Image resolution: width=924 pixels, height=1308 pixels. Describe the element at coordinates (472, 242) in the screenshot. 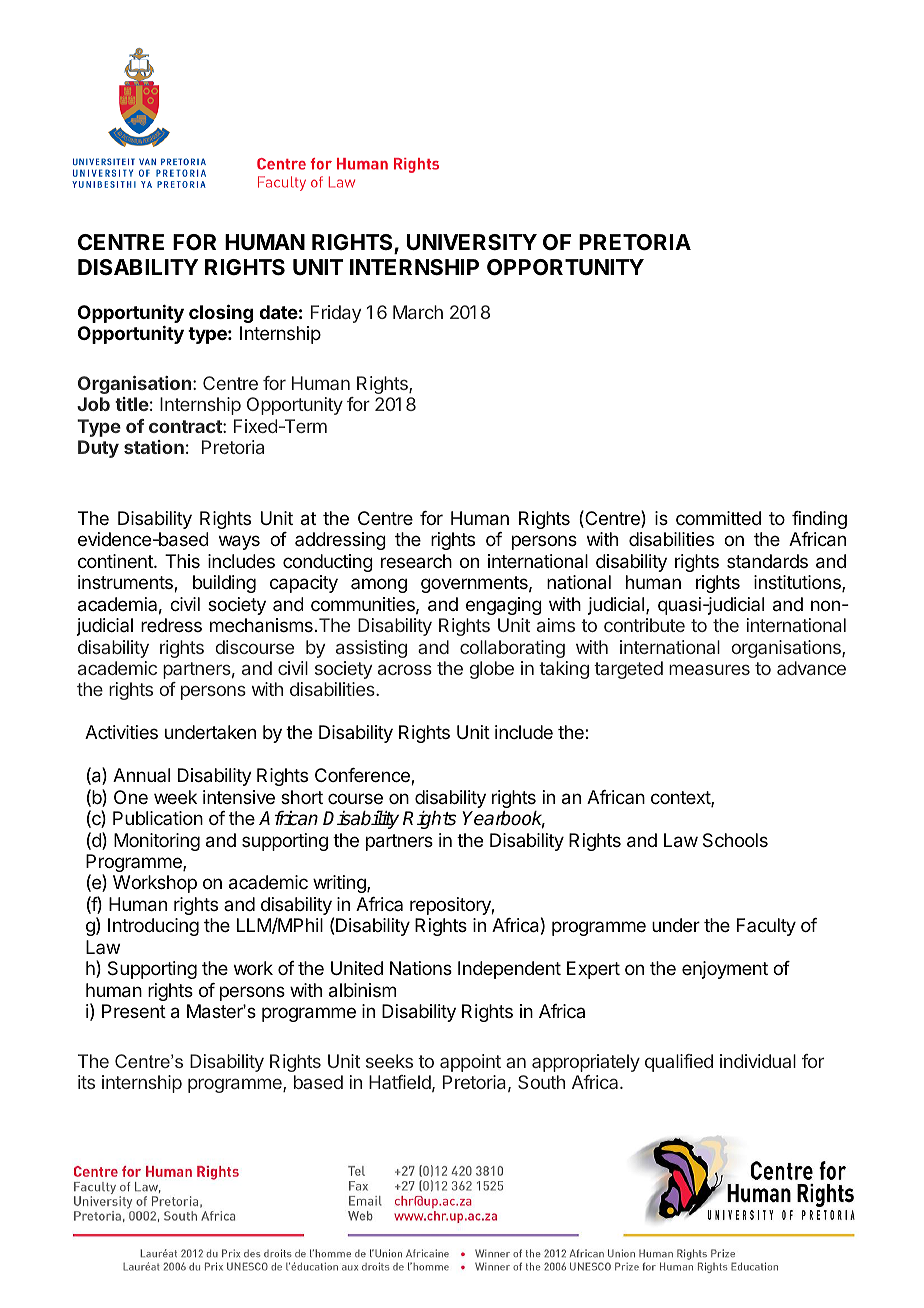

I see `UNIVERSITY` at that location.
